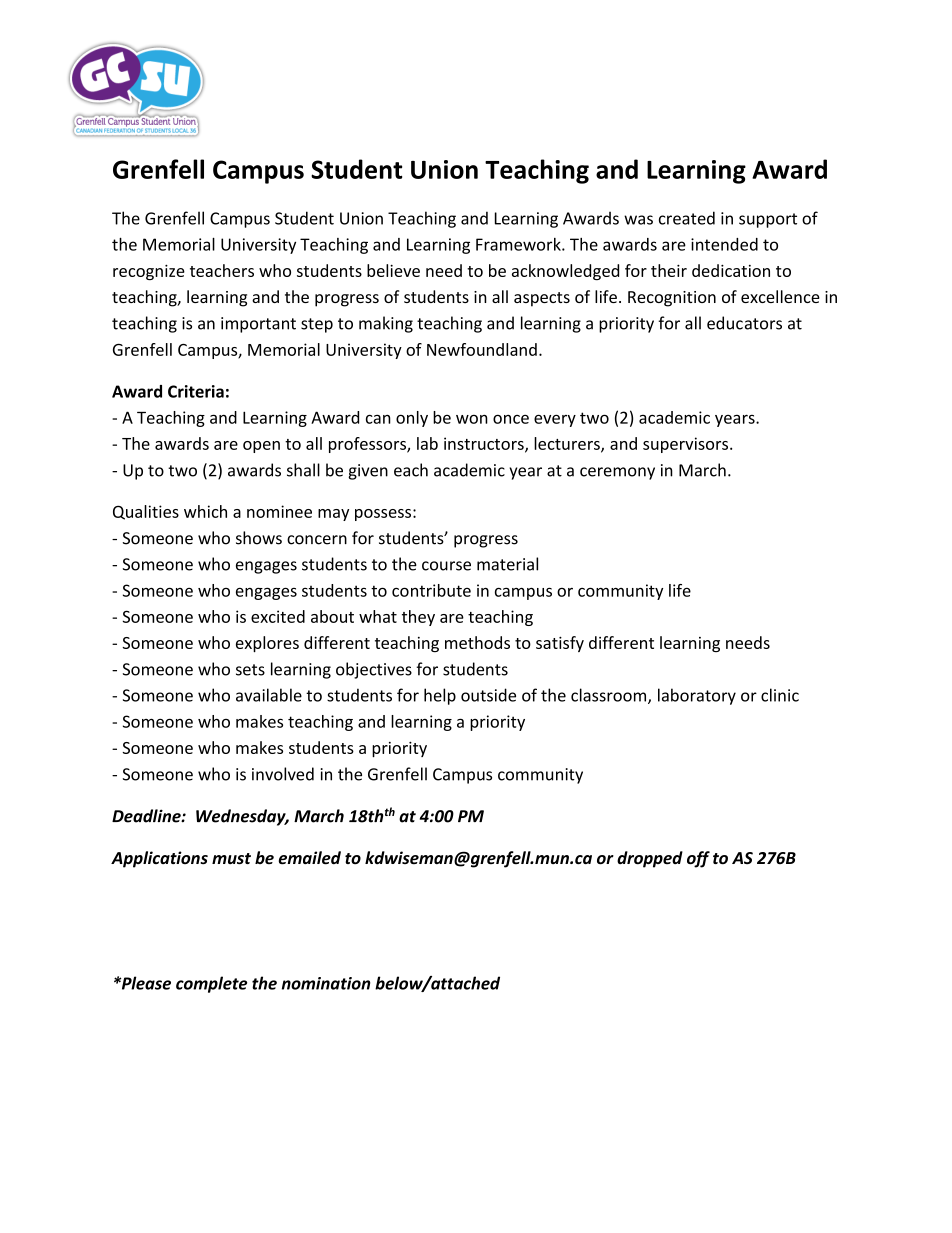  What do you see at coordinates (393, 270) in the screenshot?
I see `believe` at bounding box center [393, 270].
